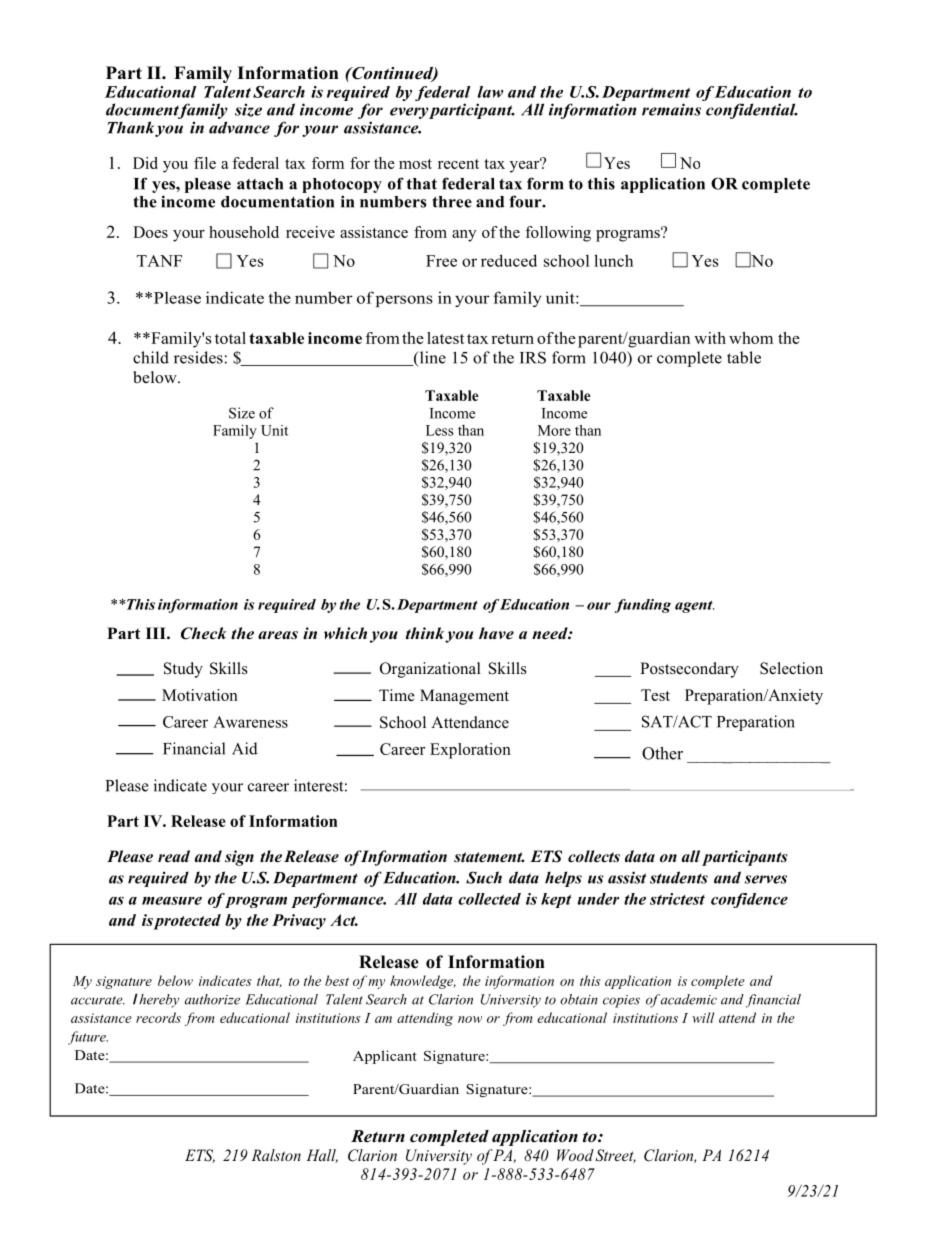 Image resolution: width=952 pixels, height=1233 pixels. What do you see at coordinates (695, 607) in the screenshot?
I see `agent` at bounding box center [695, 607].
